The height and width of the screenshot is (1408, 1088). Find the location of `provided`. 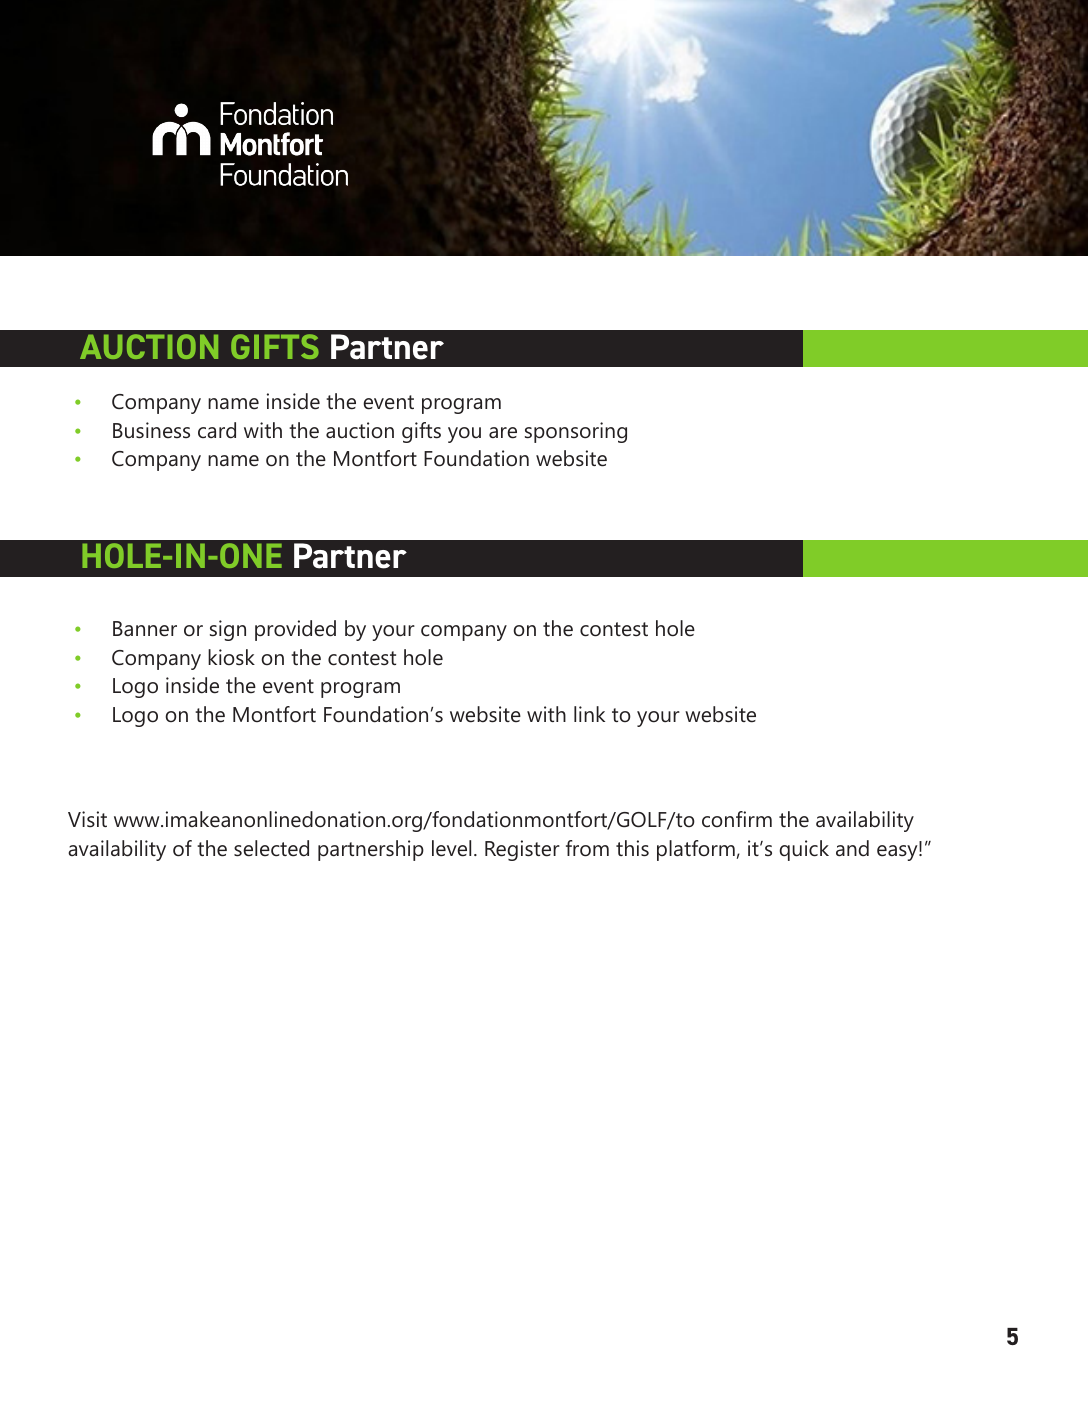

provided is located at coordinates (295, 630).
